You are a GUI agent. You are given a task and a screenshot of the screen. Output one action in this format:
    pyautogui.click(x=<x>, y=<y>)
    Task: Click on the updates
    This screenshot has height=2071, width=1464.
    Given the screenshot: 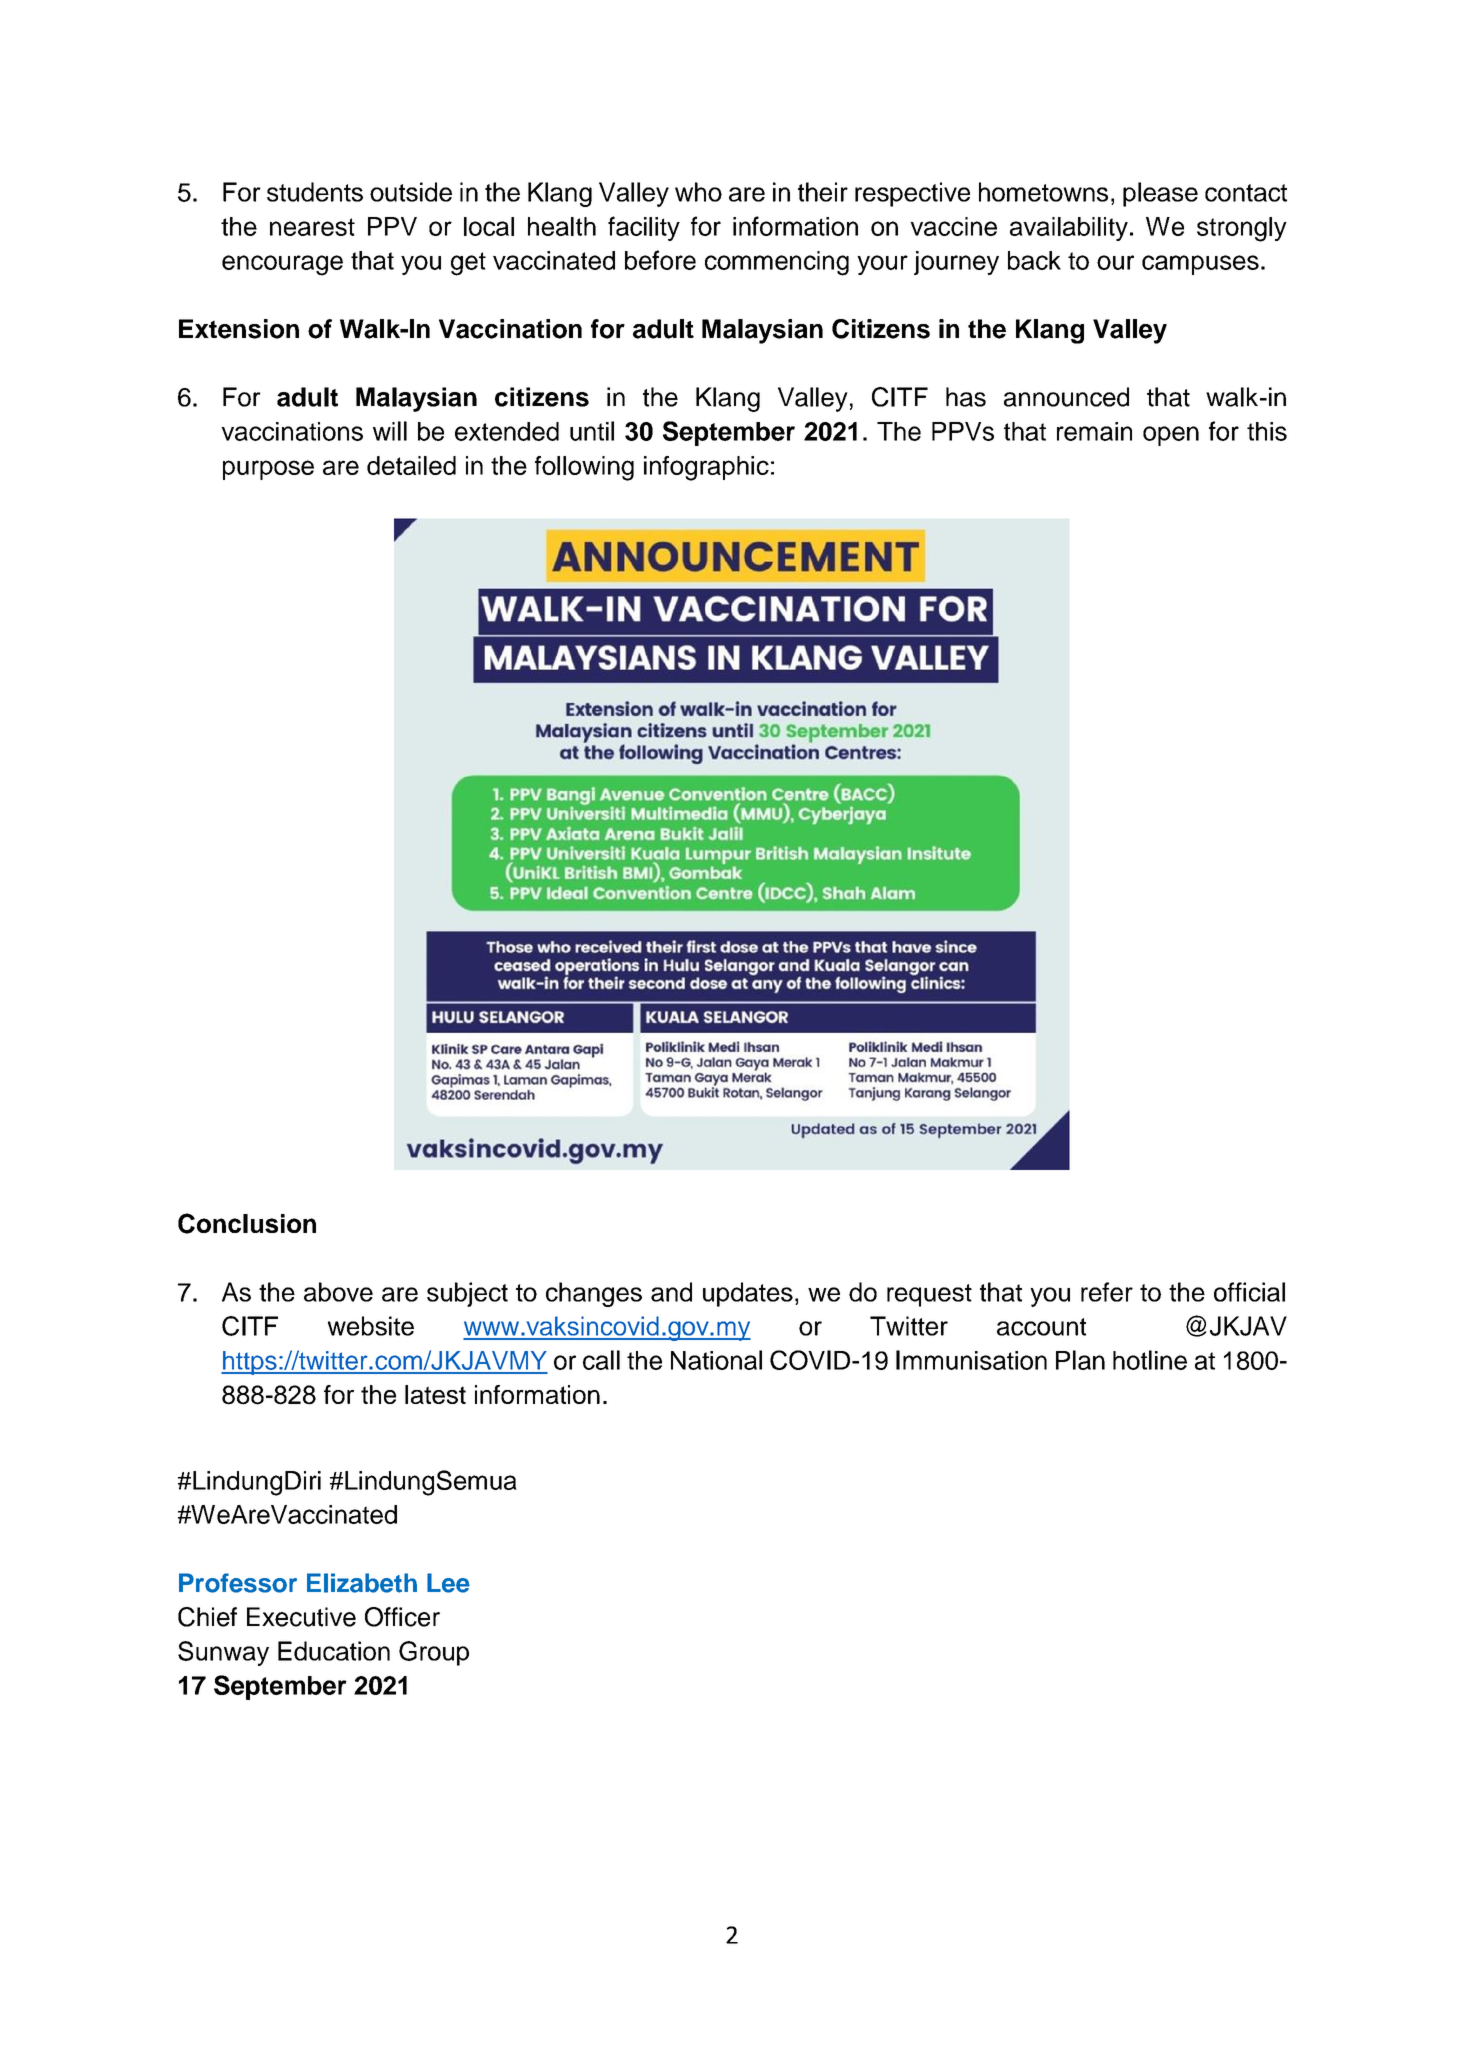 What is the action you would take?
    pyautogui.click(x=748, y=1294)
